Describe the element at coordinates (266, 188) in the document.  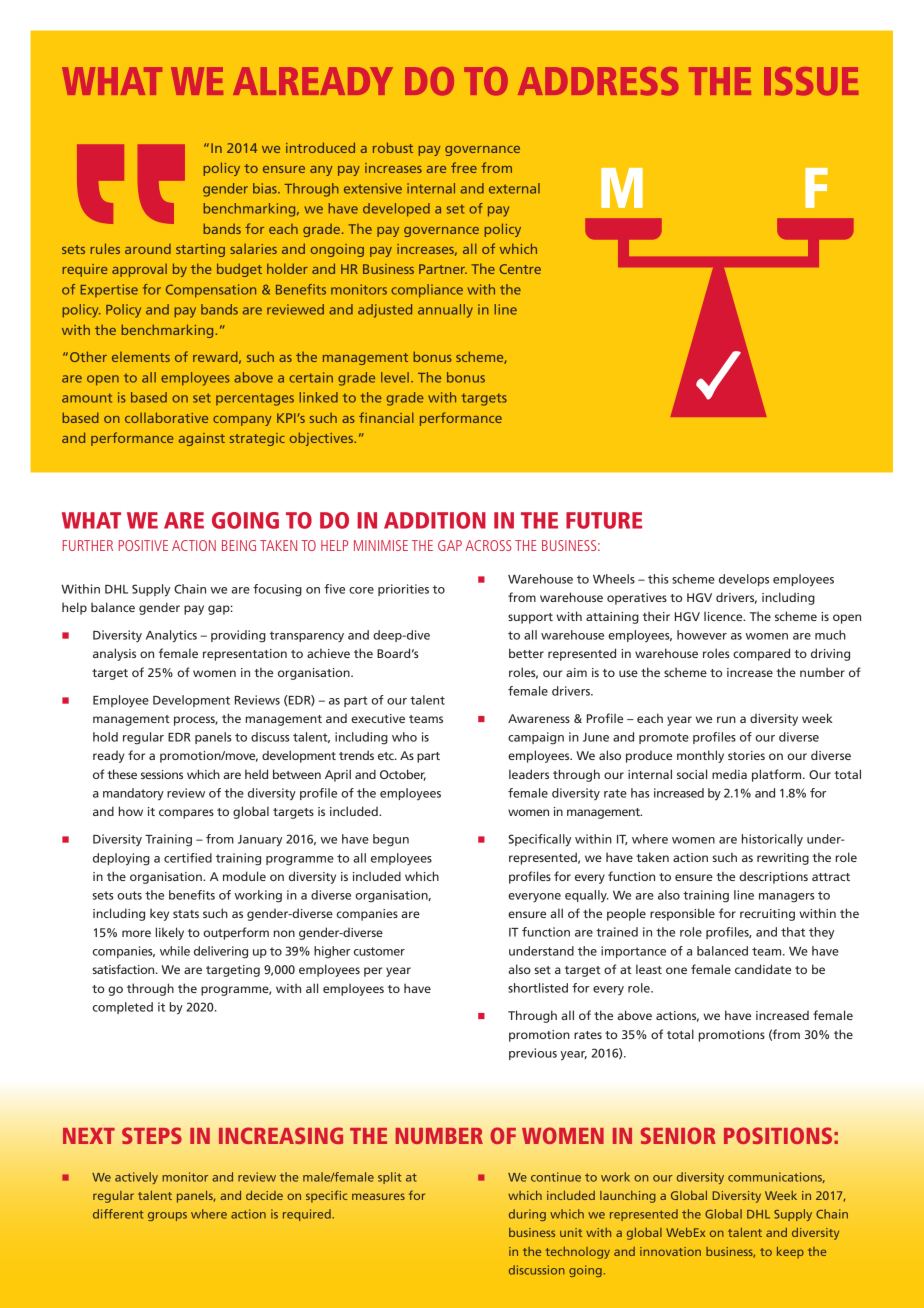
I see `bias` at that location.
